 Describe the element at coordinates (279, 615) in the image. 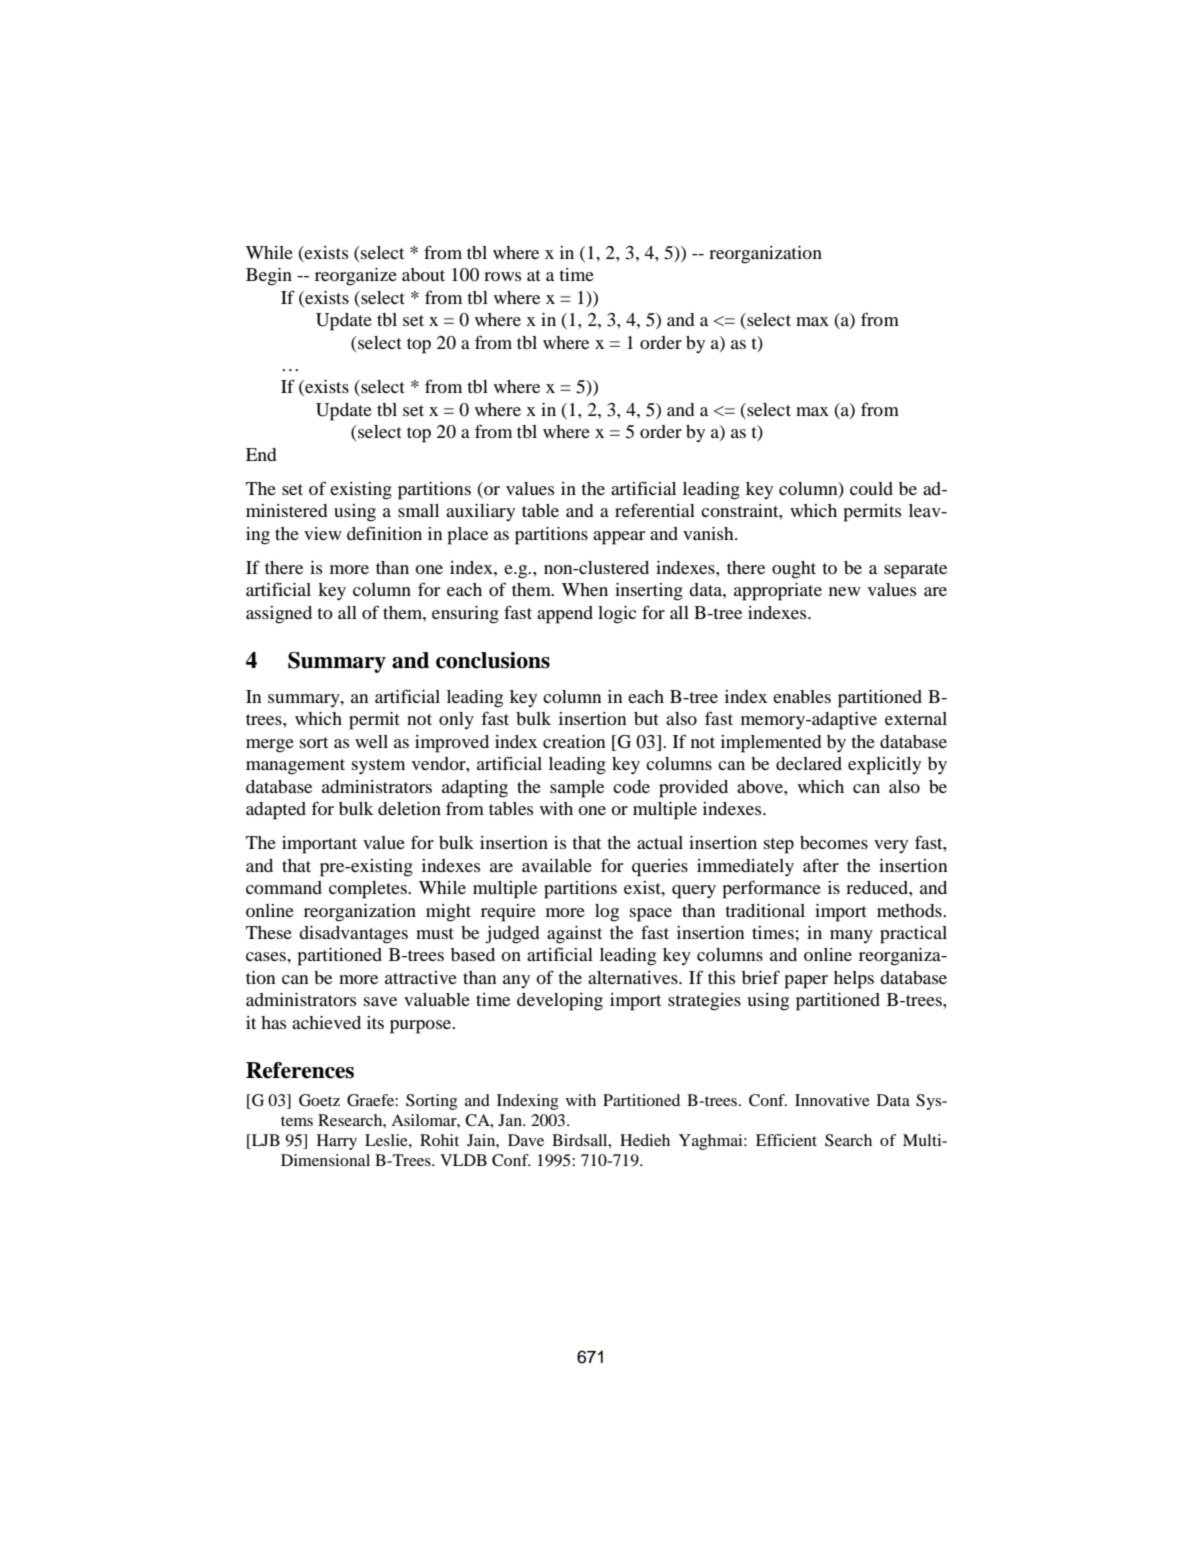

I see `assigned` at that location.
